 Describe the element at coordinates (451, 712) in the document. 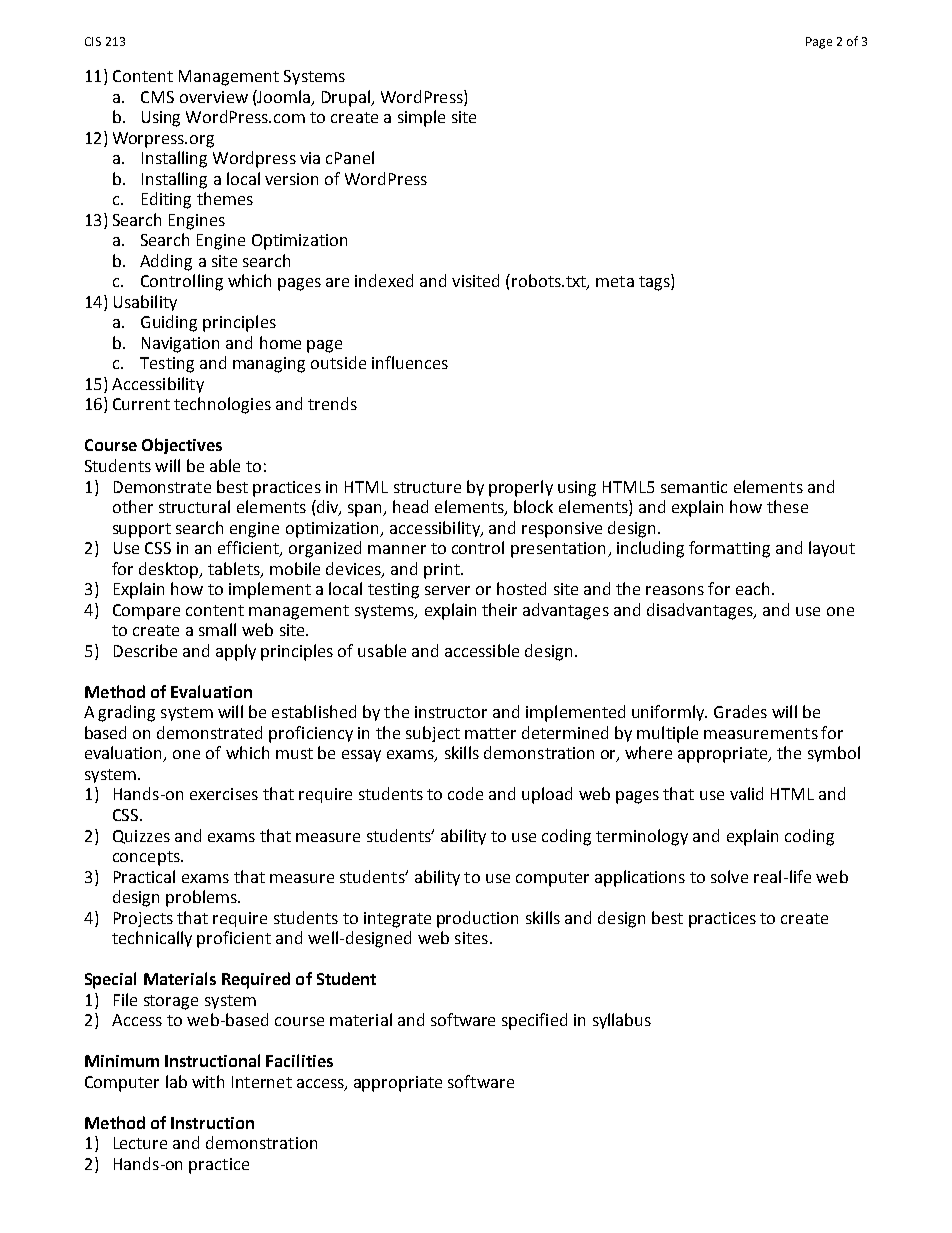

I see `instructor` at that location.
